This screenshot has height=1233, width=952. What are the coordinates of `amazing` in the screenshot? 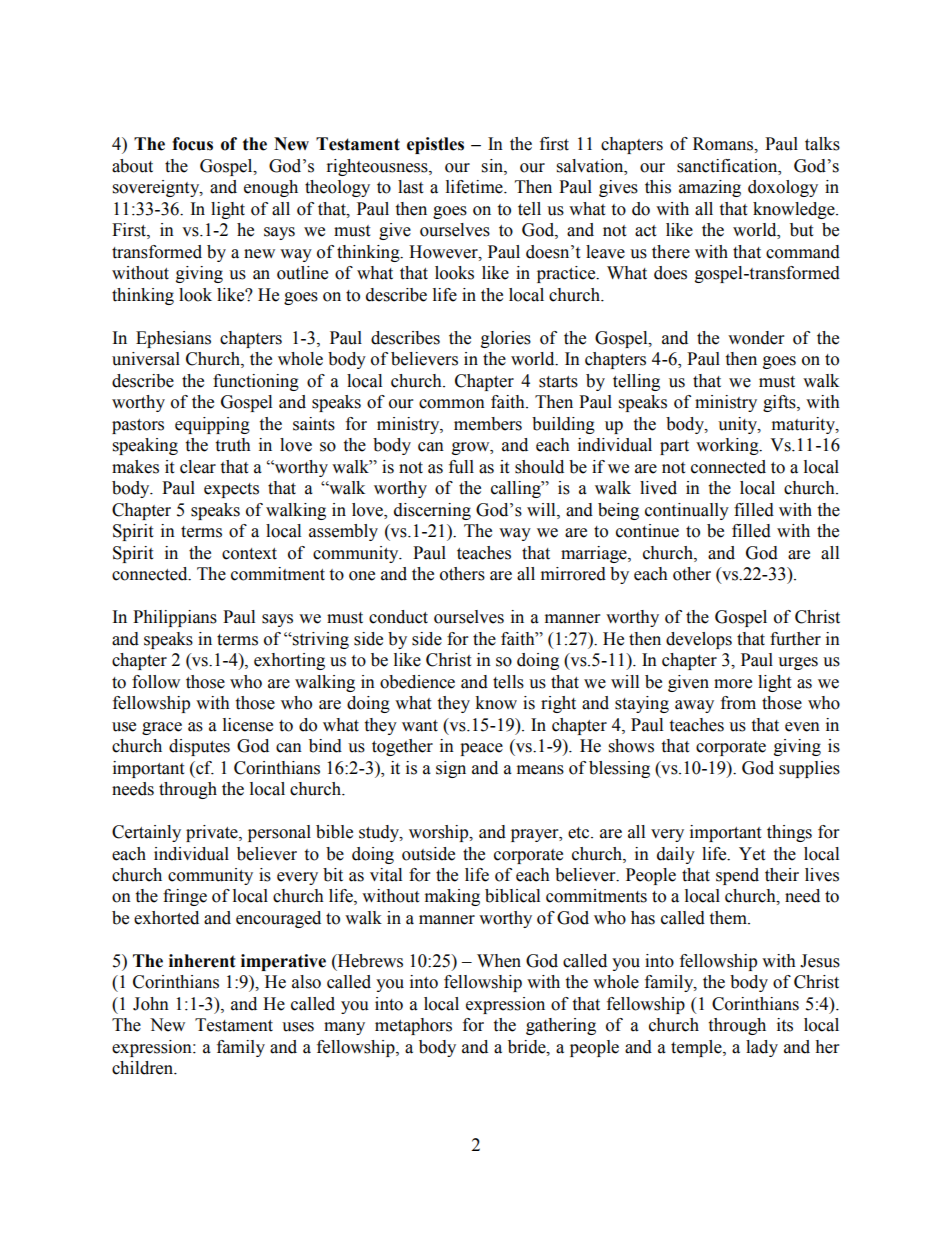 It's located at (710, 188).
